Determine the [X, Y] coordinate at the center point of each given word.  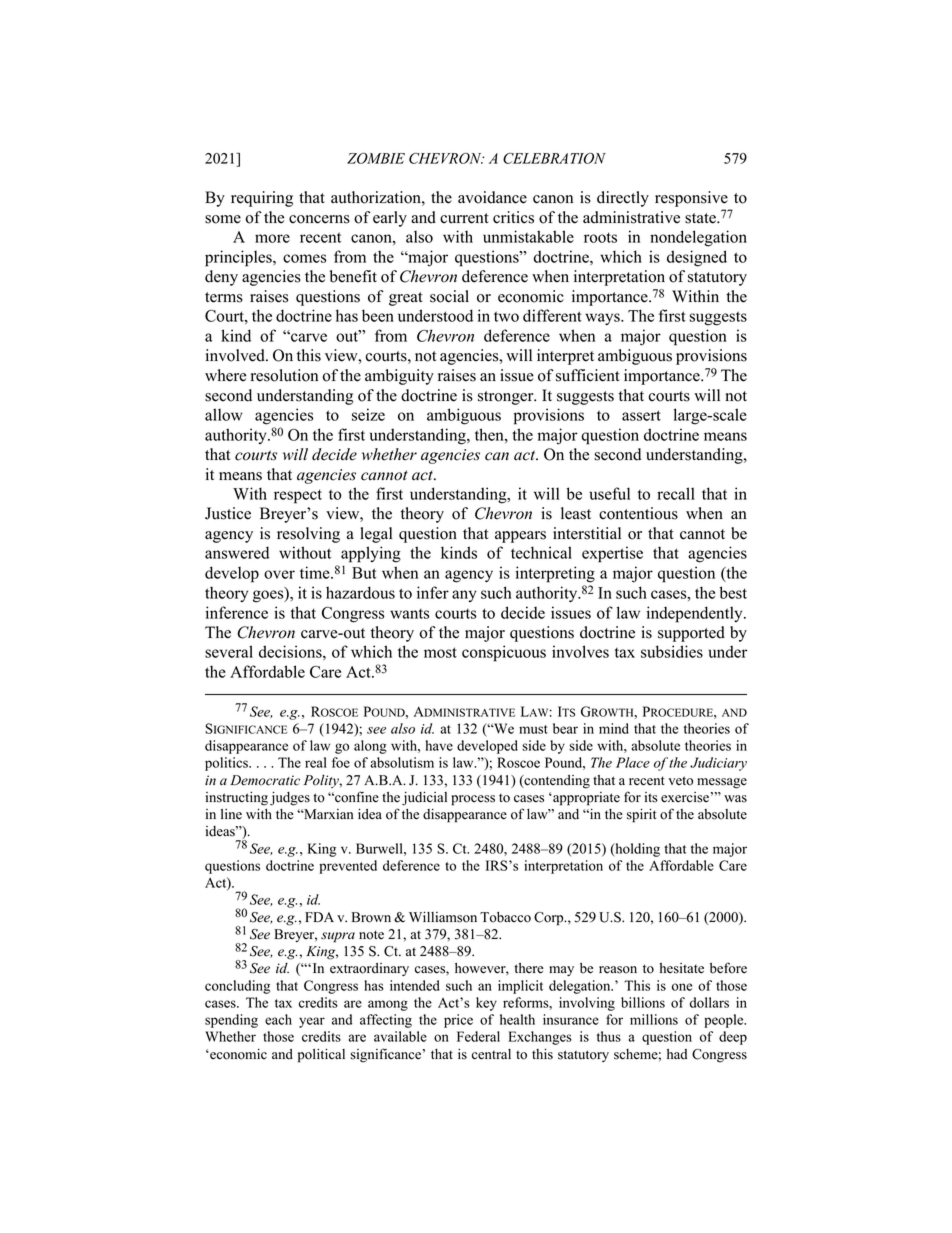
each [278, 1019]
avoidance [492, 197]
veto [680, 781]
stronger [507, 398]
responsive [691, 199]
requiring [262, 199]
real [316, 762]
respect [298, 496]
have [439, 745]
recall [676, 493]
